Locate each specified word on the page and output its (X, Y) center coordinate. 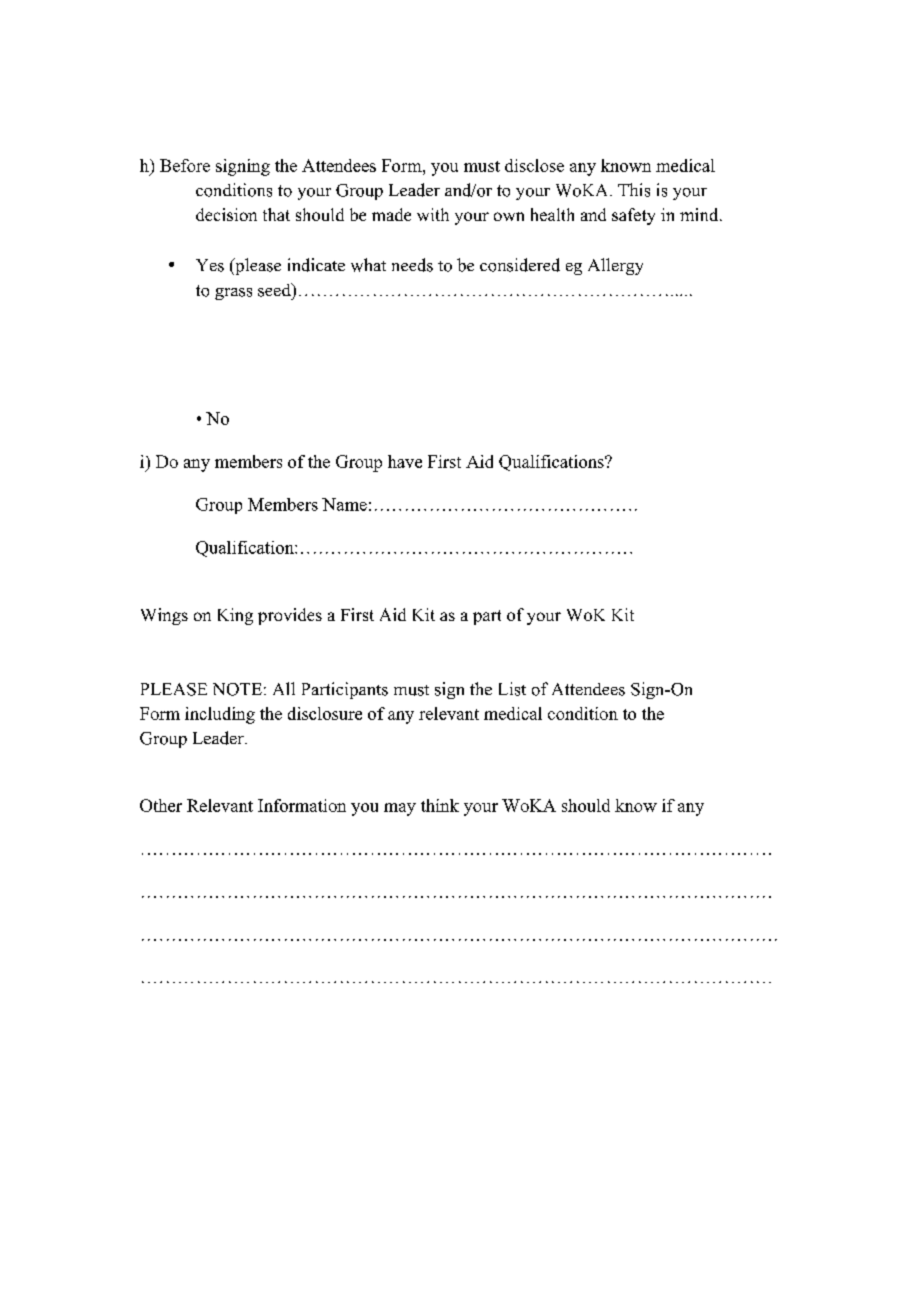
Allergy (615, 266)
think (440, 805)
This (634, 190)
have (405, 461)
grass (233, 294)
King (235, 616)
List (512, 689)
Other (161, 805)
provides (290, 616)
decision (226, 214)
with (433, 214)
